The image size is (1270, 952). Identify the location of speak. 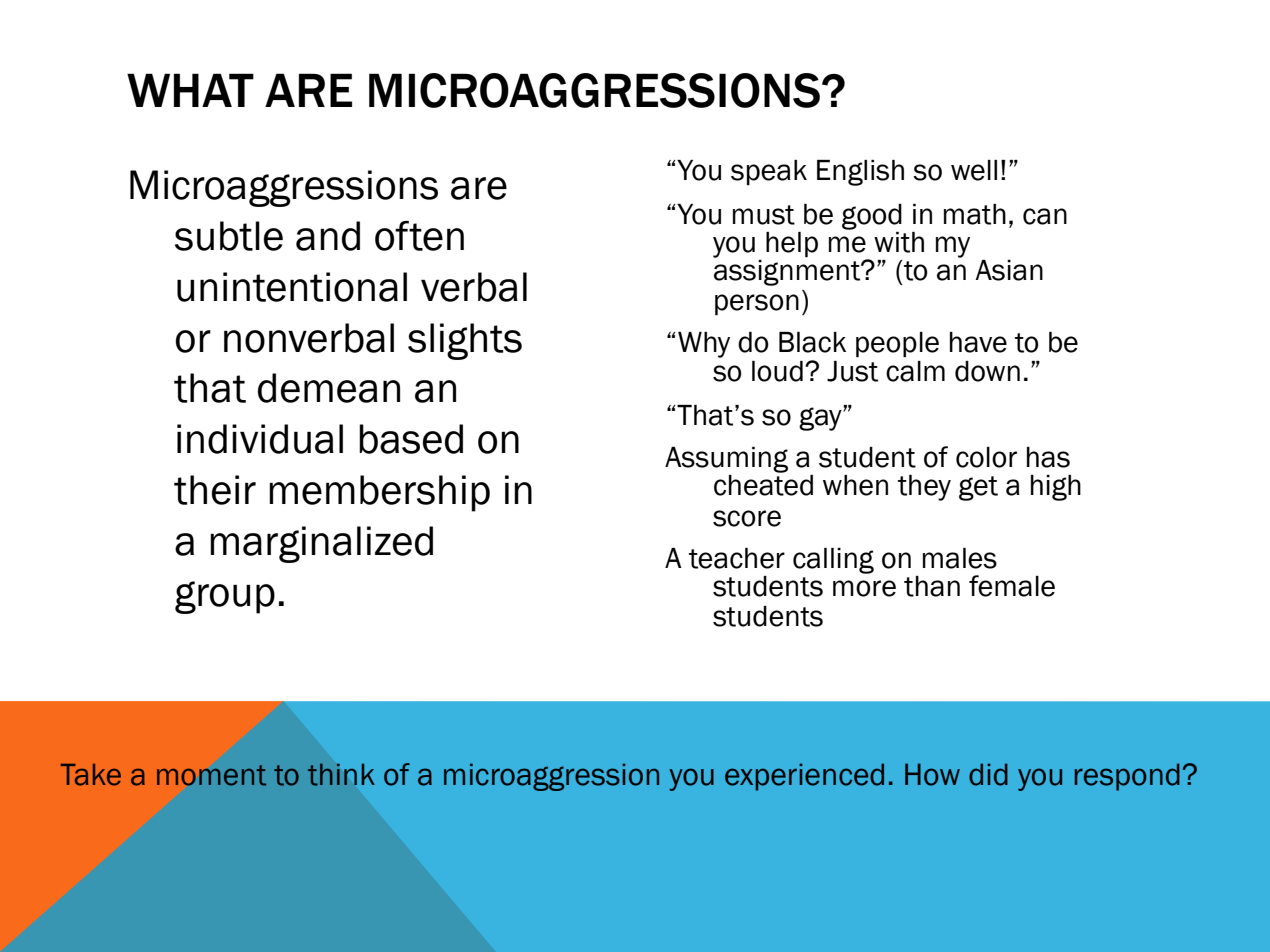
(769, 172).
